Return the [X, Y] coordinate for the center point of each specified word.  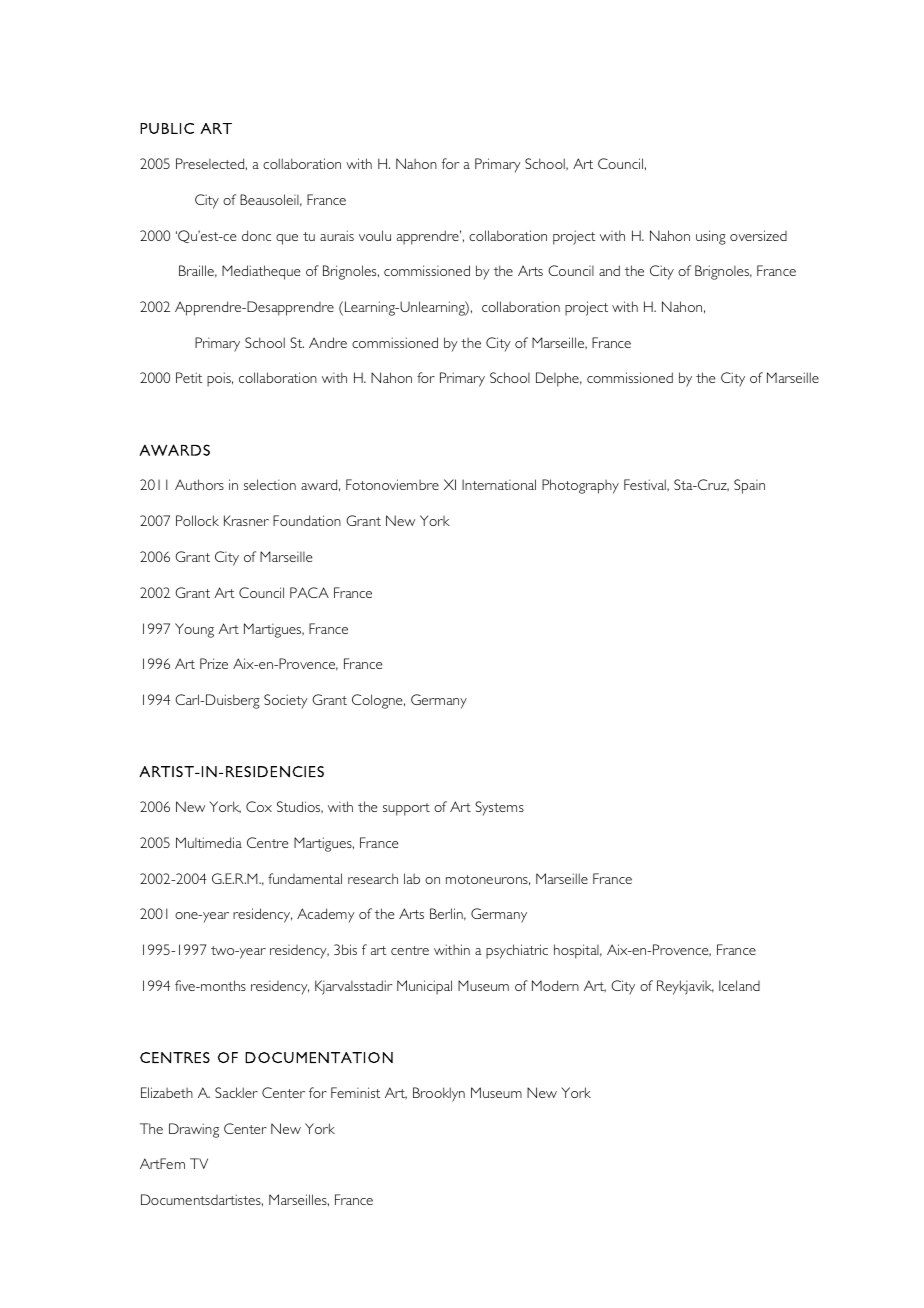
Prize [214, 663]
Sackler [236, 1092]
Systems [499, 808]
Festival [646, 485]
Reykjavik [685, 987]
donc [256, 235]
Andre [328, 342]
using [711, 237]
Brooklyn [439, 1094]
